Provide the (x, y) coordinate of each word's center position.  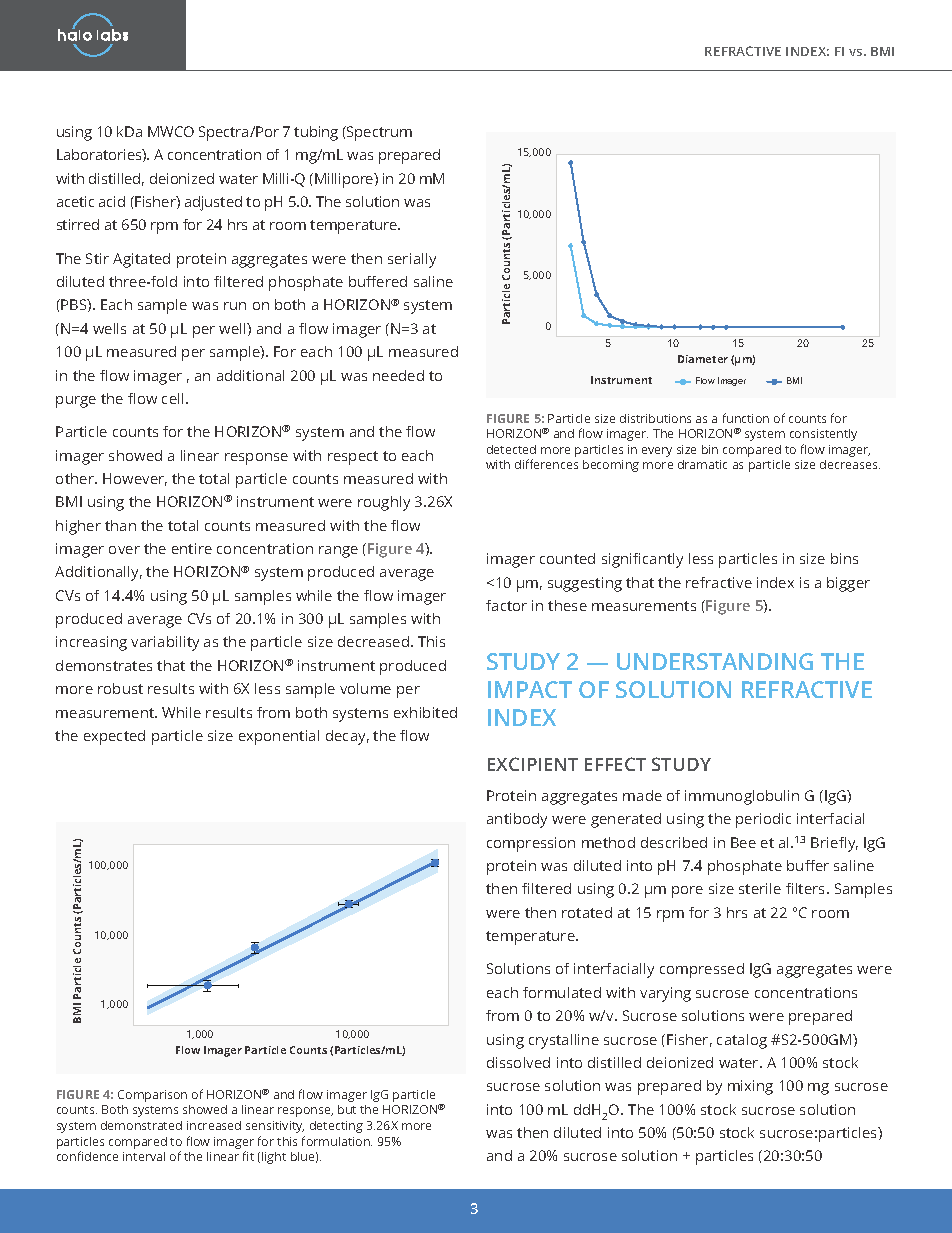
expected (114, 737)
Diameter (703, 359)
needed (398, 375)
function (746, 418)
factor (506, 605)
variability (165, 643)
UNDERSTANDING (715, 661)
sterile (760, 888)
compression (531, 844)
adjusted (213, 203)
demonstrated (141, 1125)
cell (172, 398)
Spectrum (378, 133)
